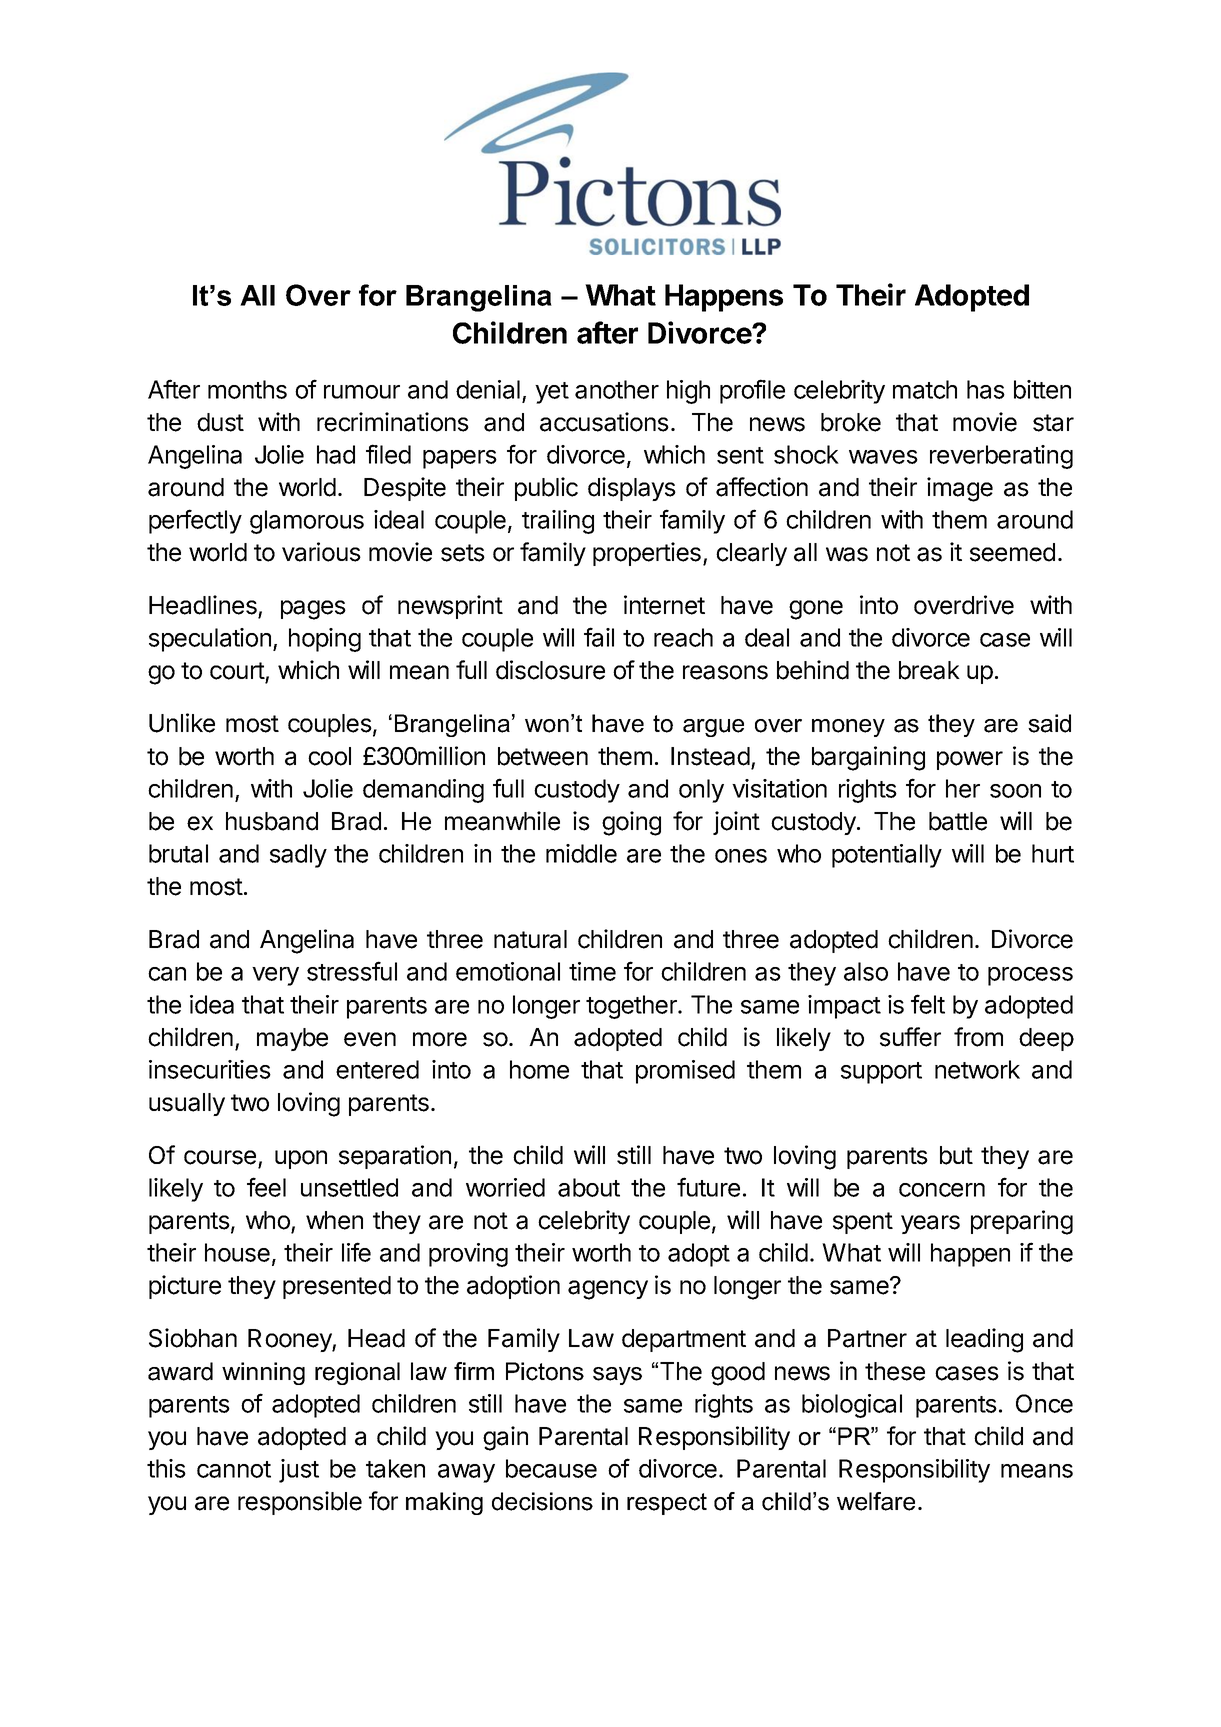 The height and width of the image is (1727, 1221). I want to click on upon, so click(301, 1159).
